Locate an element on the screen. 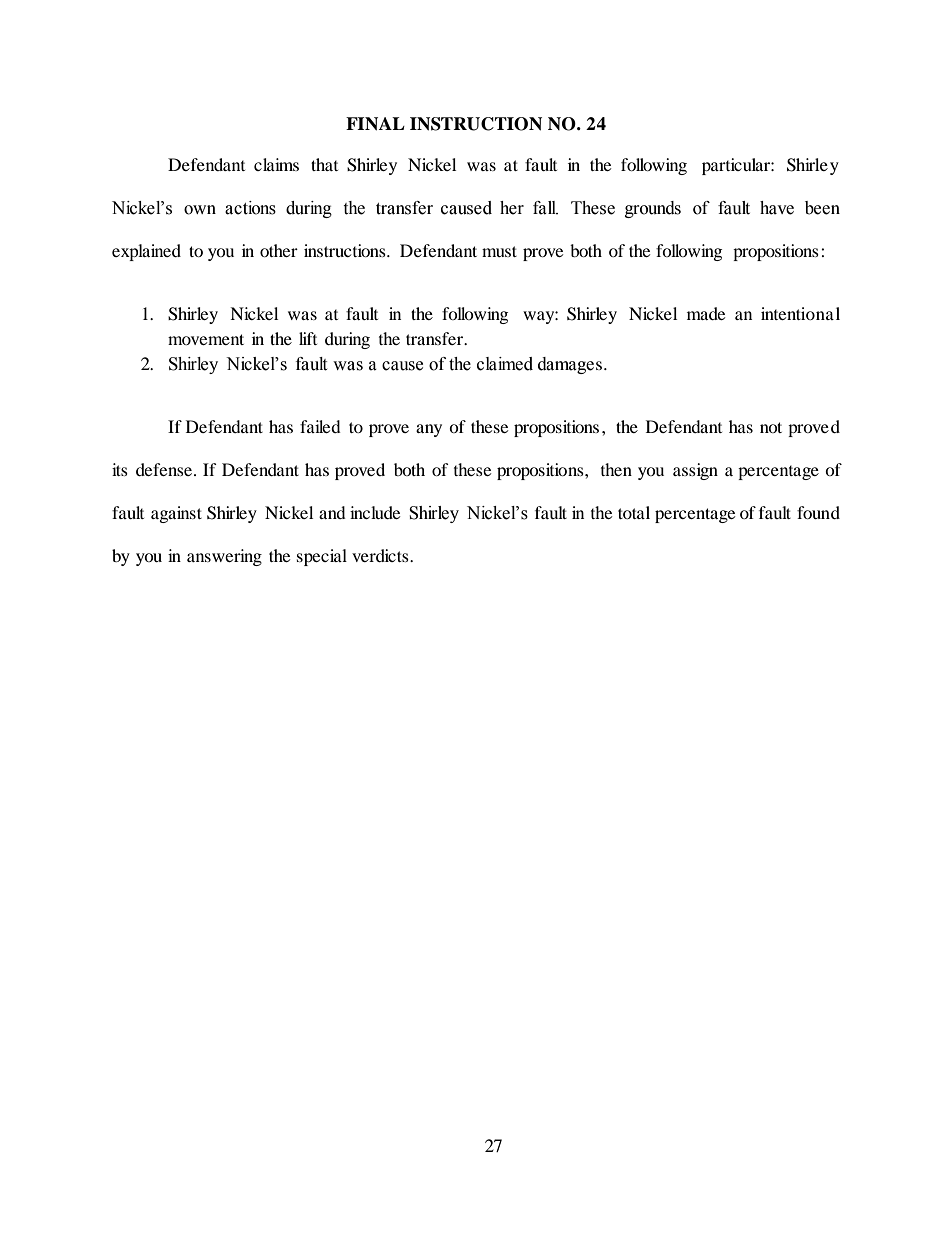 The height and width of the screenshot is (1233, 952). must is located at coordinates (499, 251).
